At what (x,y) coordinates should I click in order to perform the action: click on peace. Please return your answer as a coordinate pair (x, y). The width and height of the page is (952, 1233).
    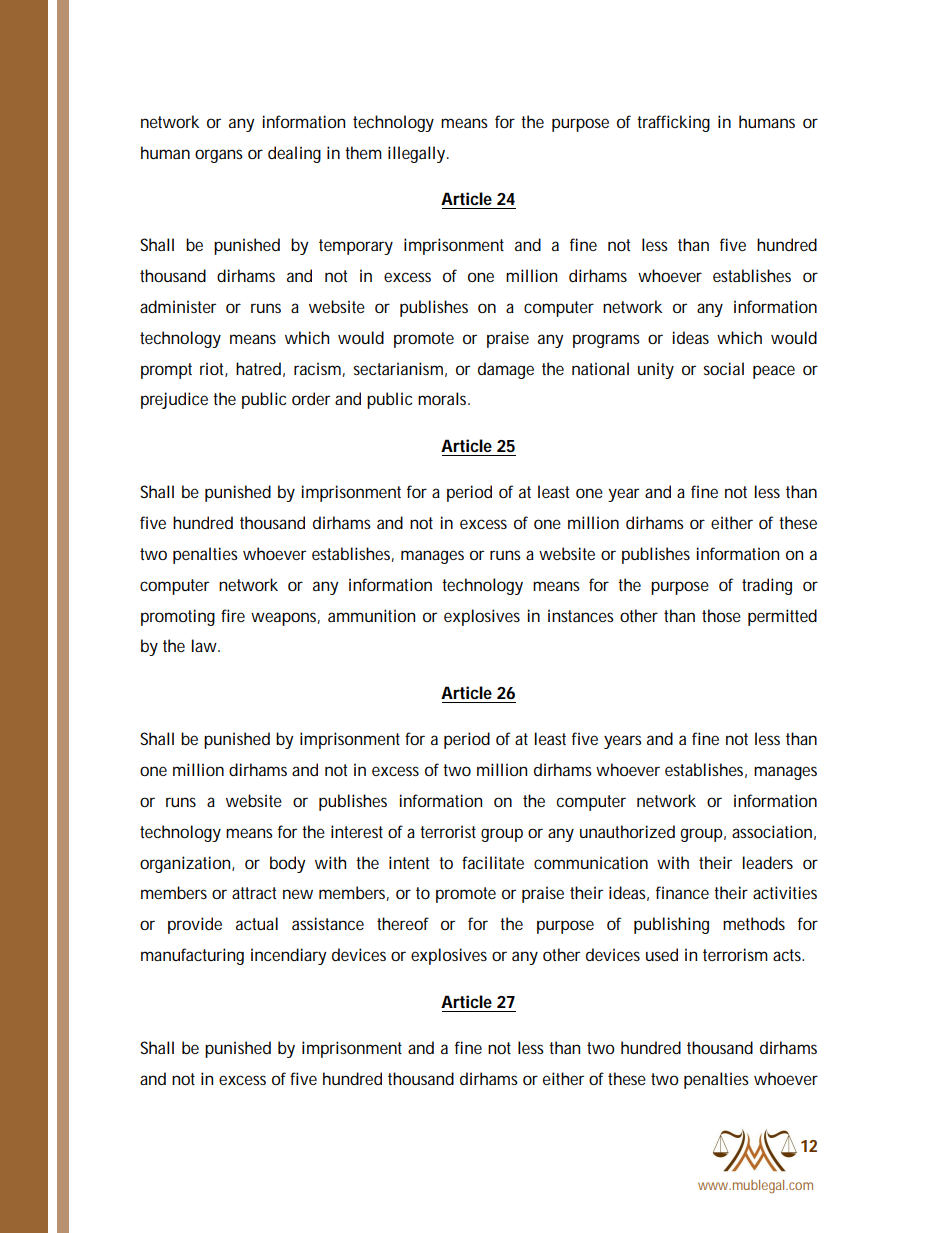
    Looking at the image, I should click on (774, 372).
